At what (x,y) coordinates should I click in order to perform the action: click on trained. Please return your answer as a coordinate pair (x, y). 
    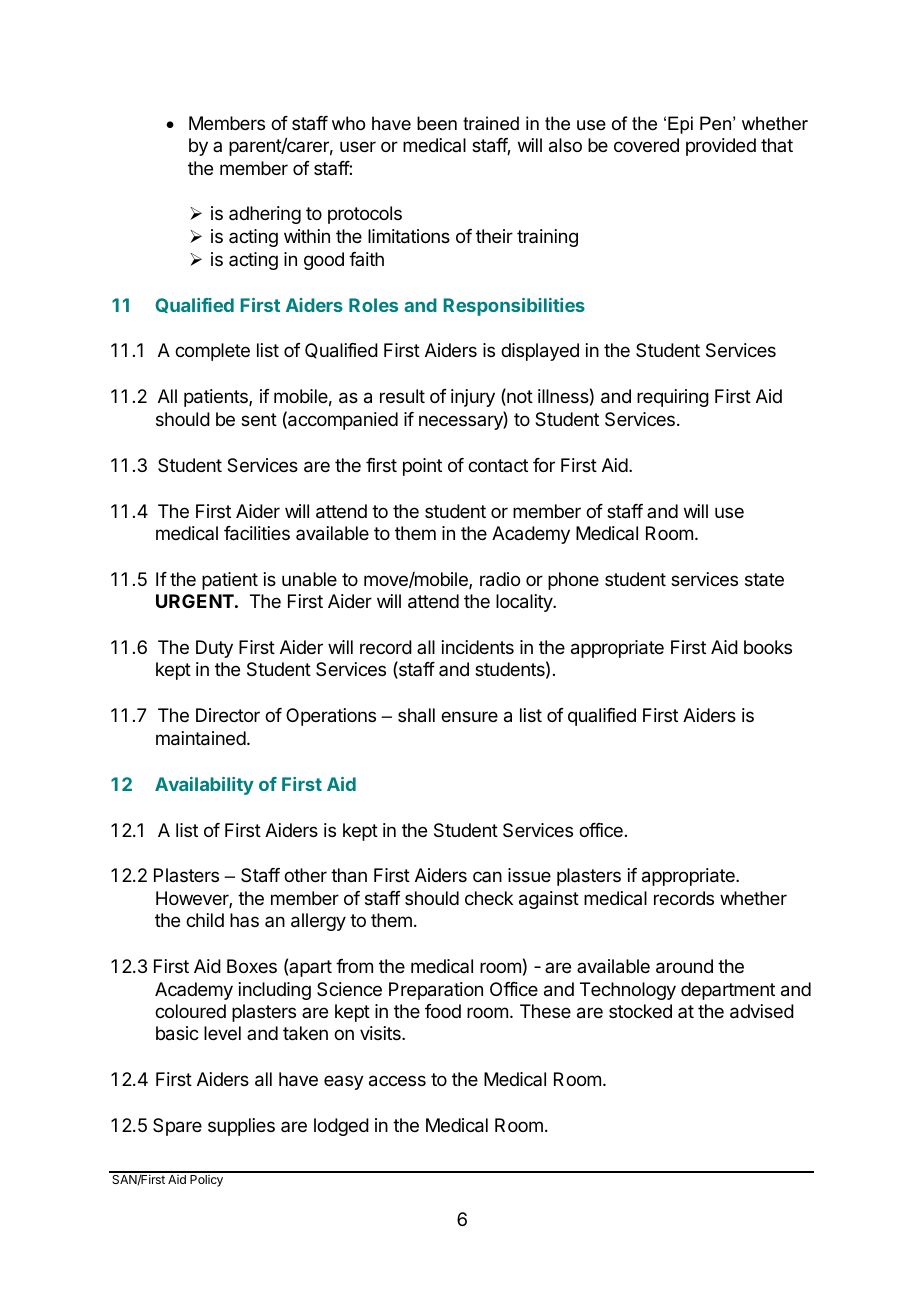
    Looking at the image, I should click on (491, 123).
